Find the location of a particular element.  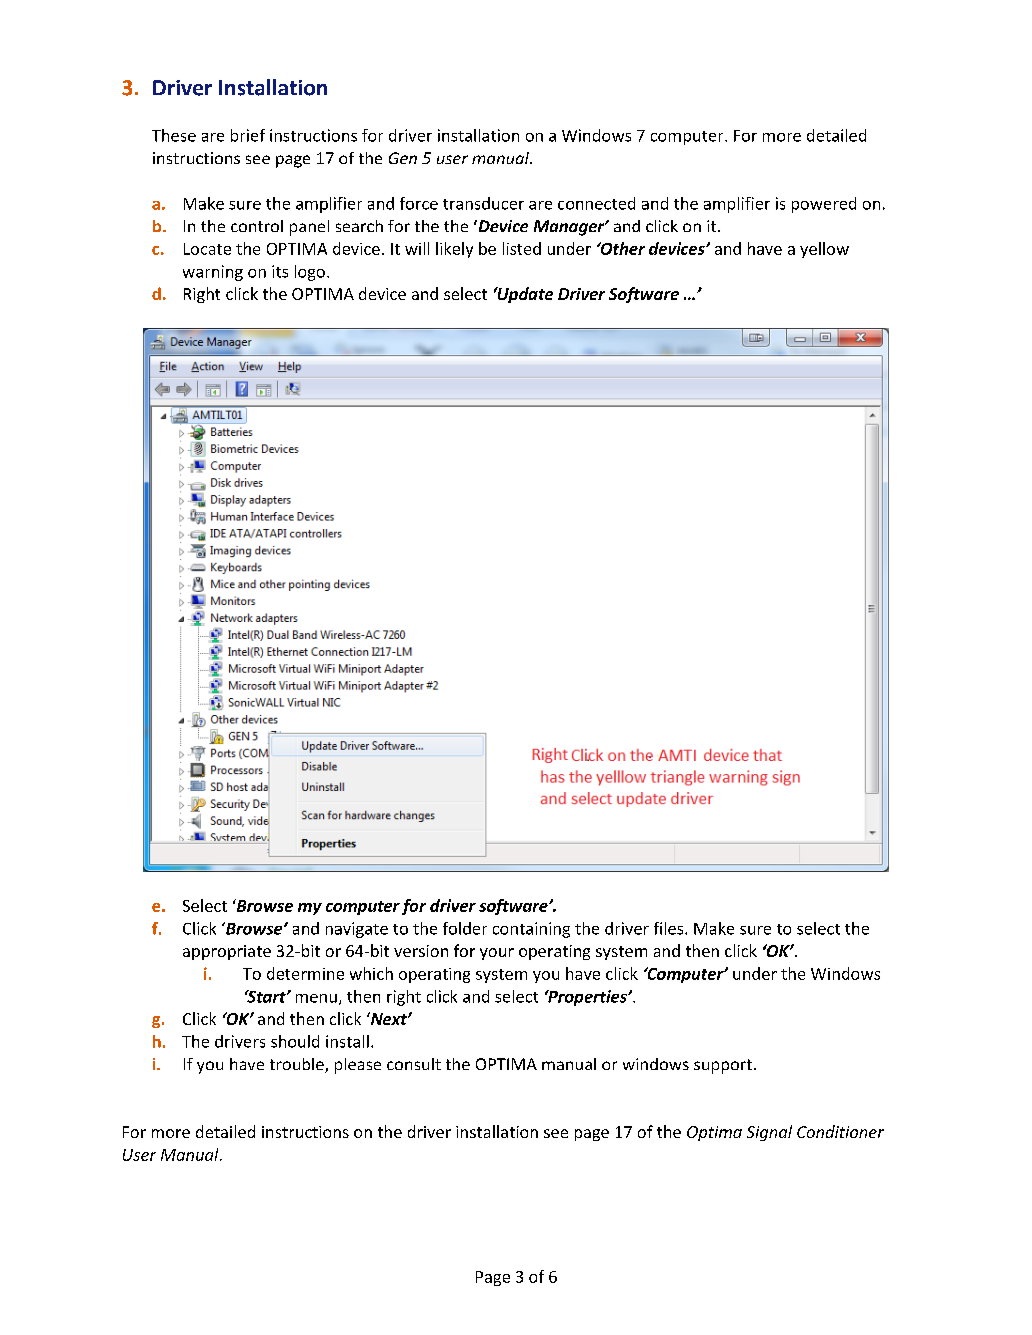

transducer is located at coordinates (483, 203).
